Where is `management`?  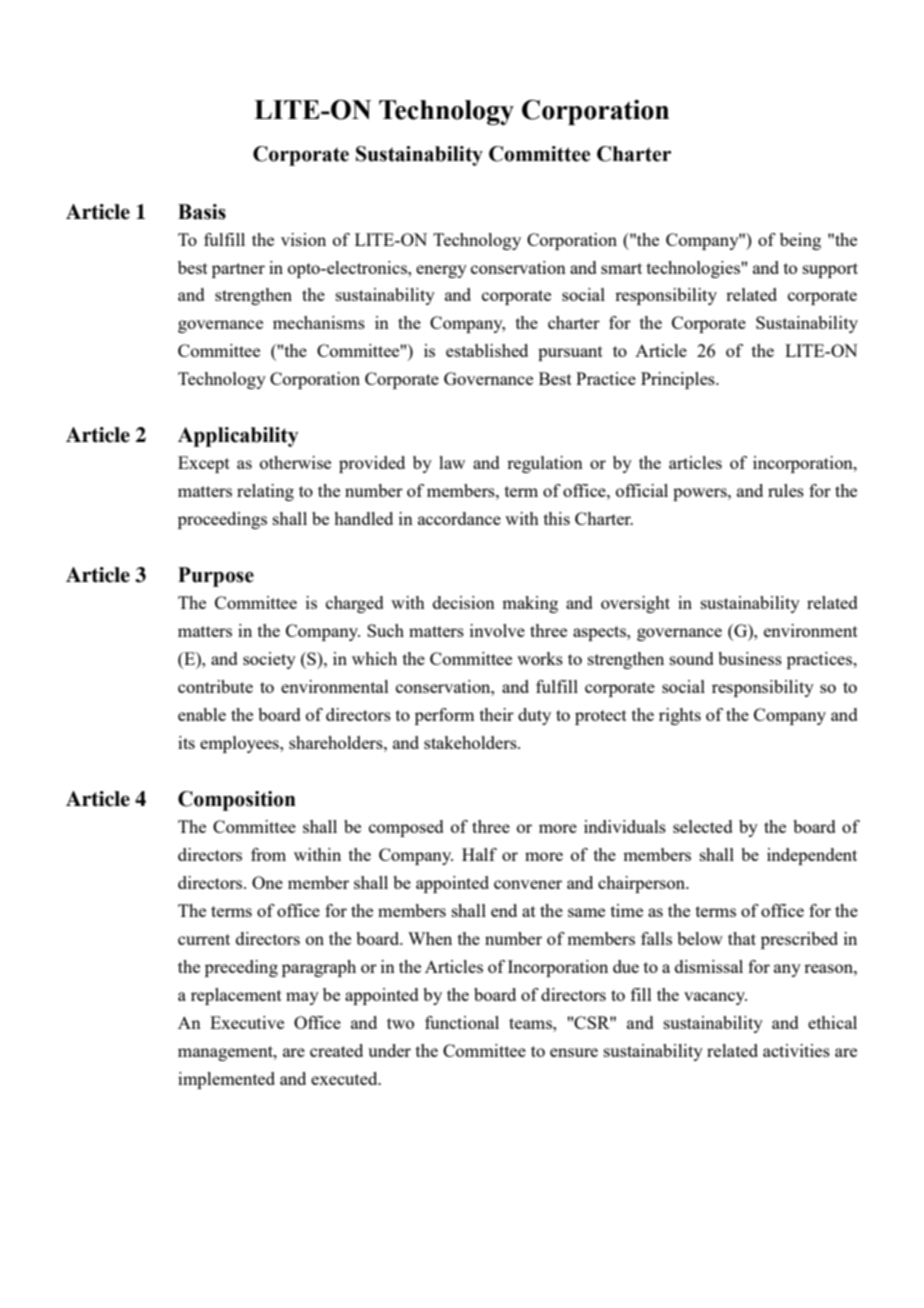
management is located at coordinates (226, 1053).
